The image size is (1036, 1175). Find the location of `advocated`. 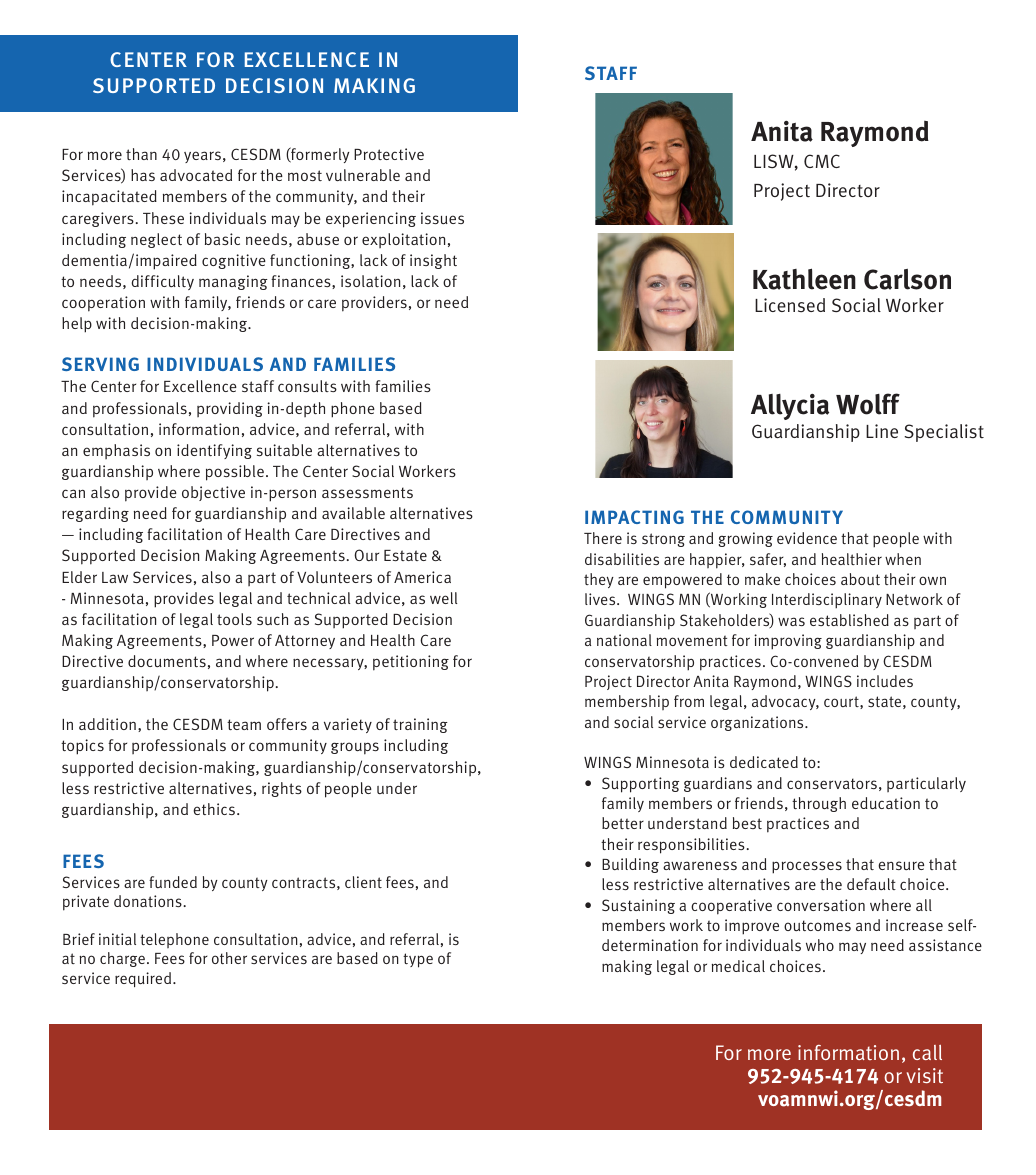

advocated is located at coordinates (196, 175).
